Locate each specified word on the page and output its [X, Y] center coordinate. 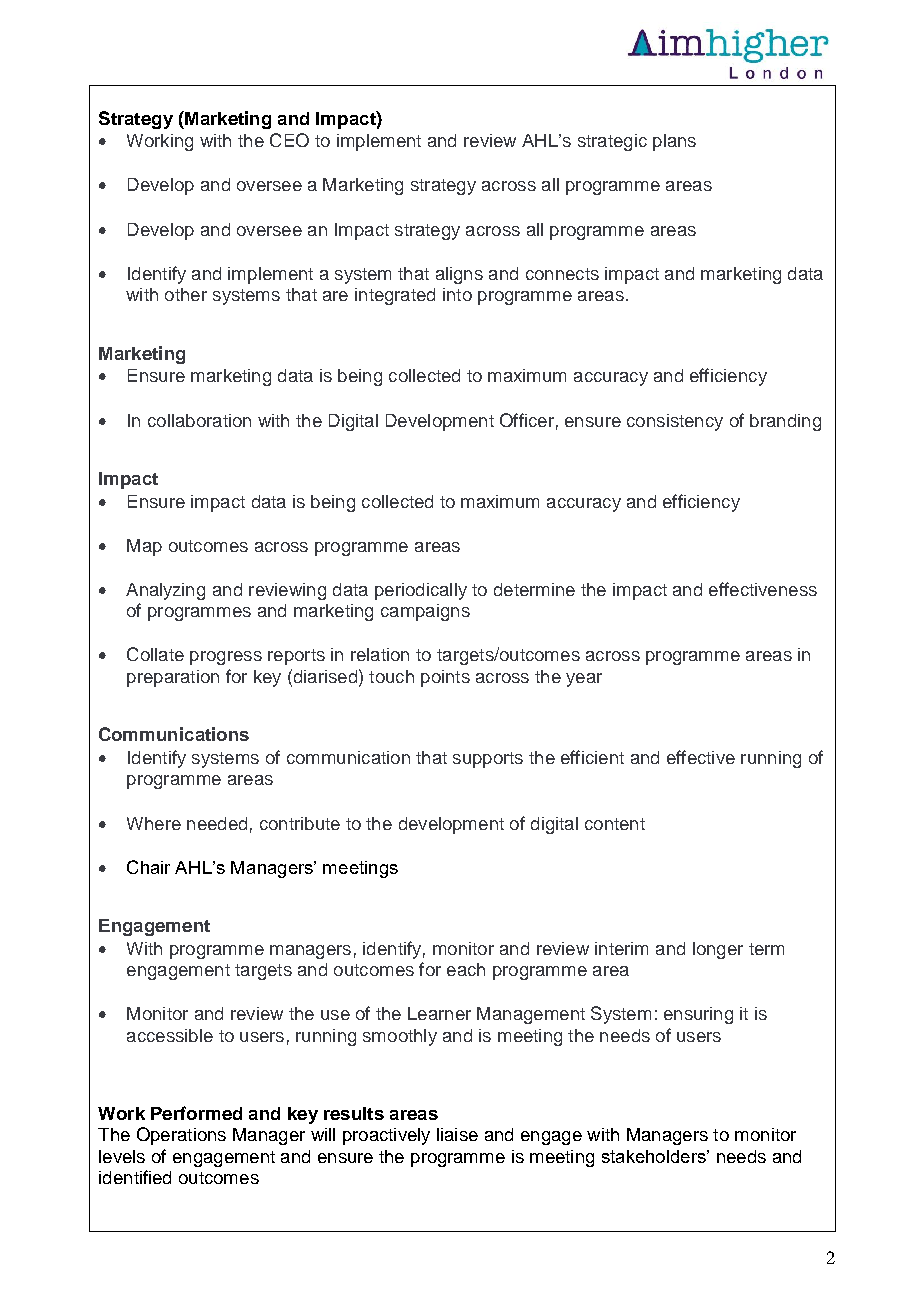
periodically [421, 591]
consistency [675, 422]
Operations [181, 1136]
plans [674, 142]
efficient [592, 757]
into [457, 294]
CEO [289, 140]
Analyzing [165, 591]
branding [785, 422]
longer [718, 950]
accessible [170, 1035]
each [466, 969]
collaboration [199, 420]
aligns [459, 275]
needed [217, 823]
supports [488, 760]
